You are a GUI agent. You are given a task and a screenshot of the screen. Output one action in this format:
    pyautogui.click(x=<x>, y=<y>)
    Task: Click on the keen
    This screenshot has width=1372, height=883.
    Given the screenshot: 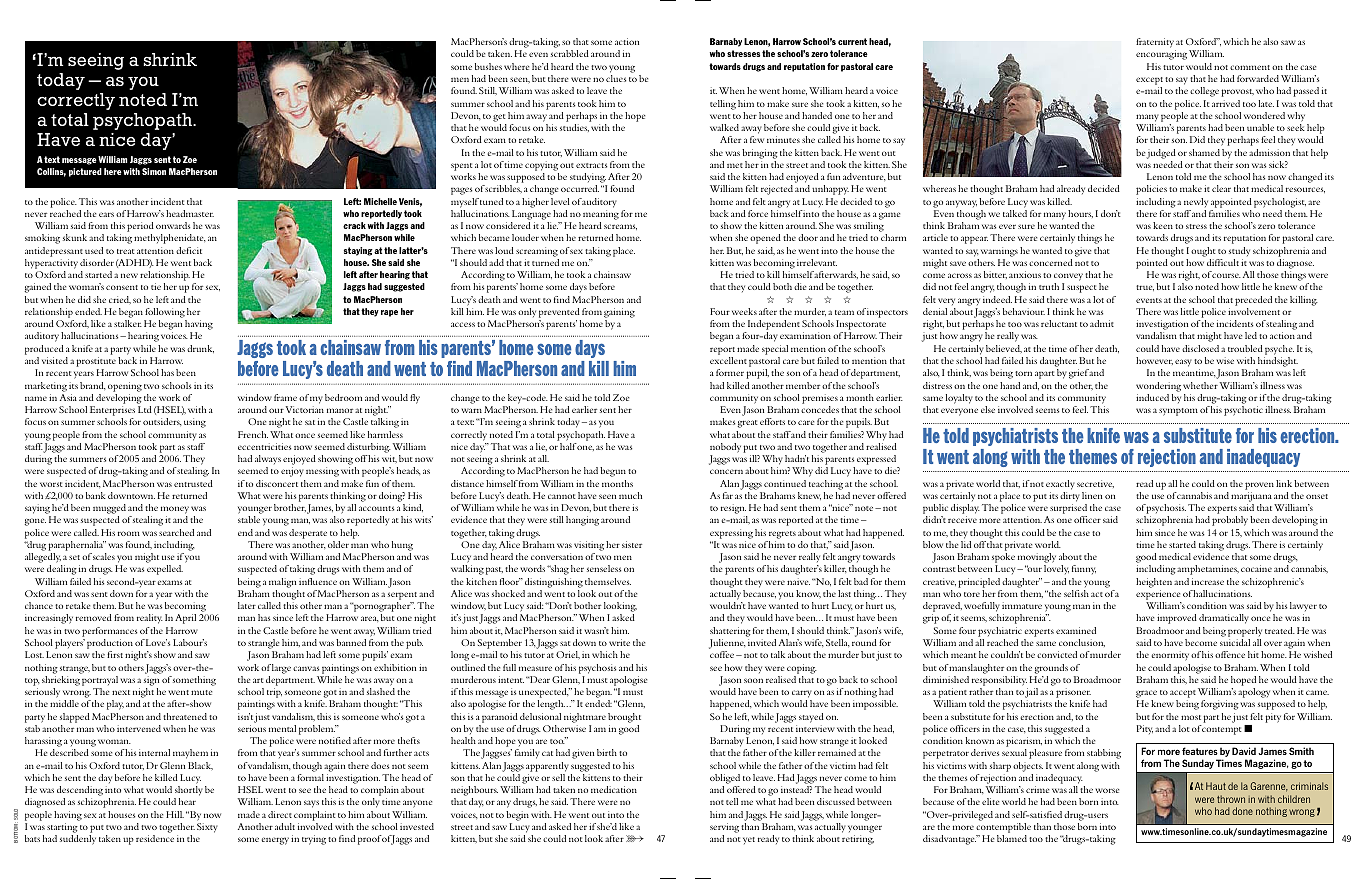 What is the action you would take?
    pyautogui.click(x=1163, y=225)
